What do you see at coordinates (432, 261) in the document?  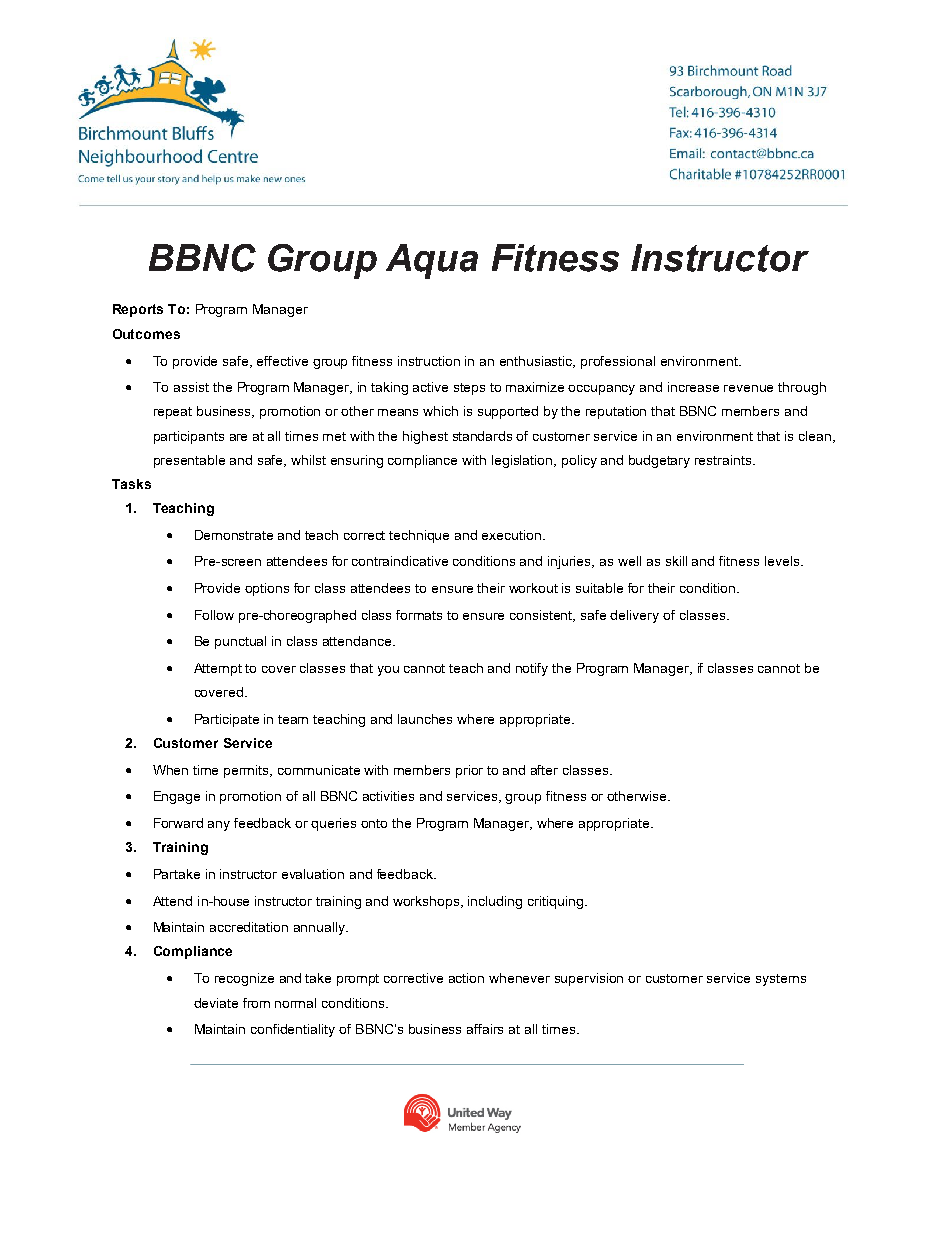 I see `Aqua` at bounding box center [432, 261].
